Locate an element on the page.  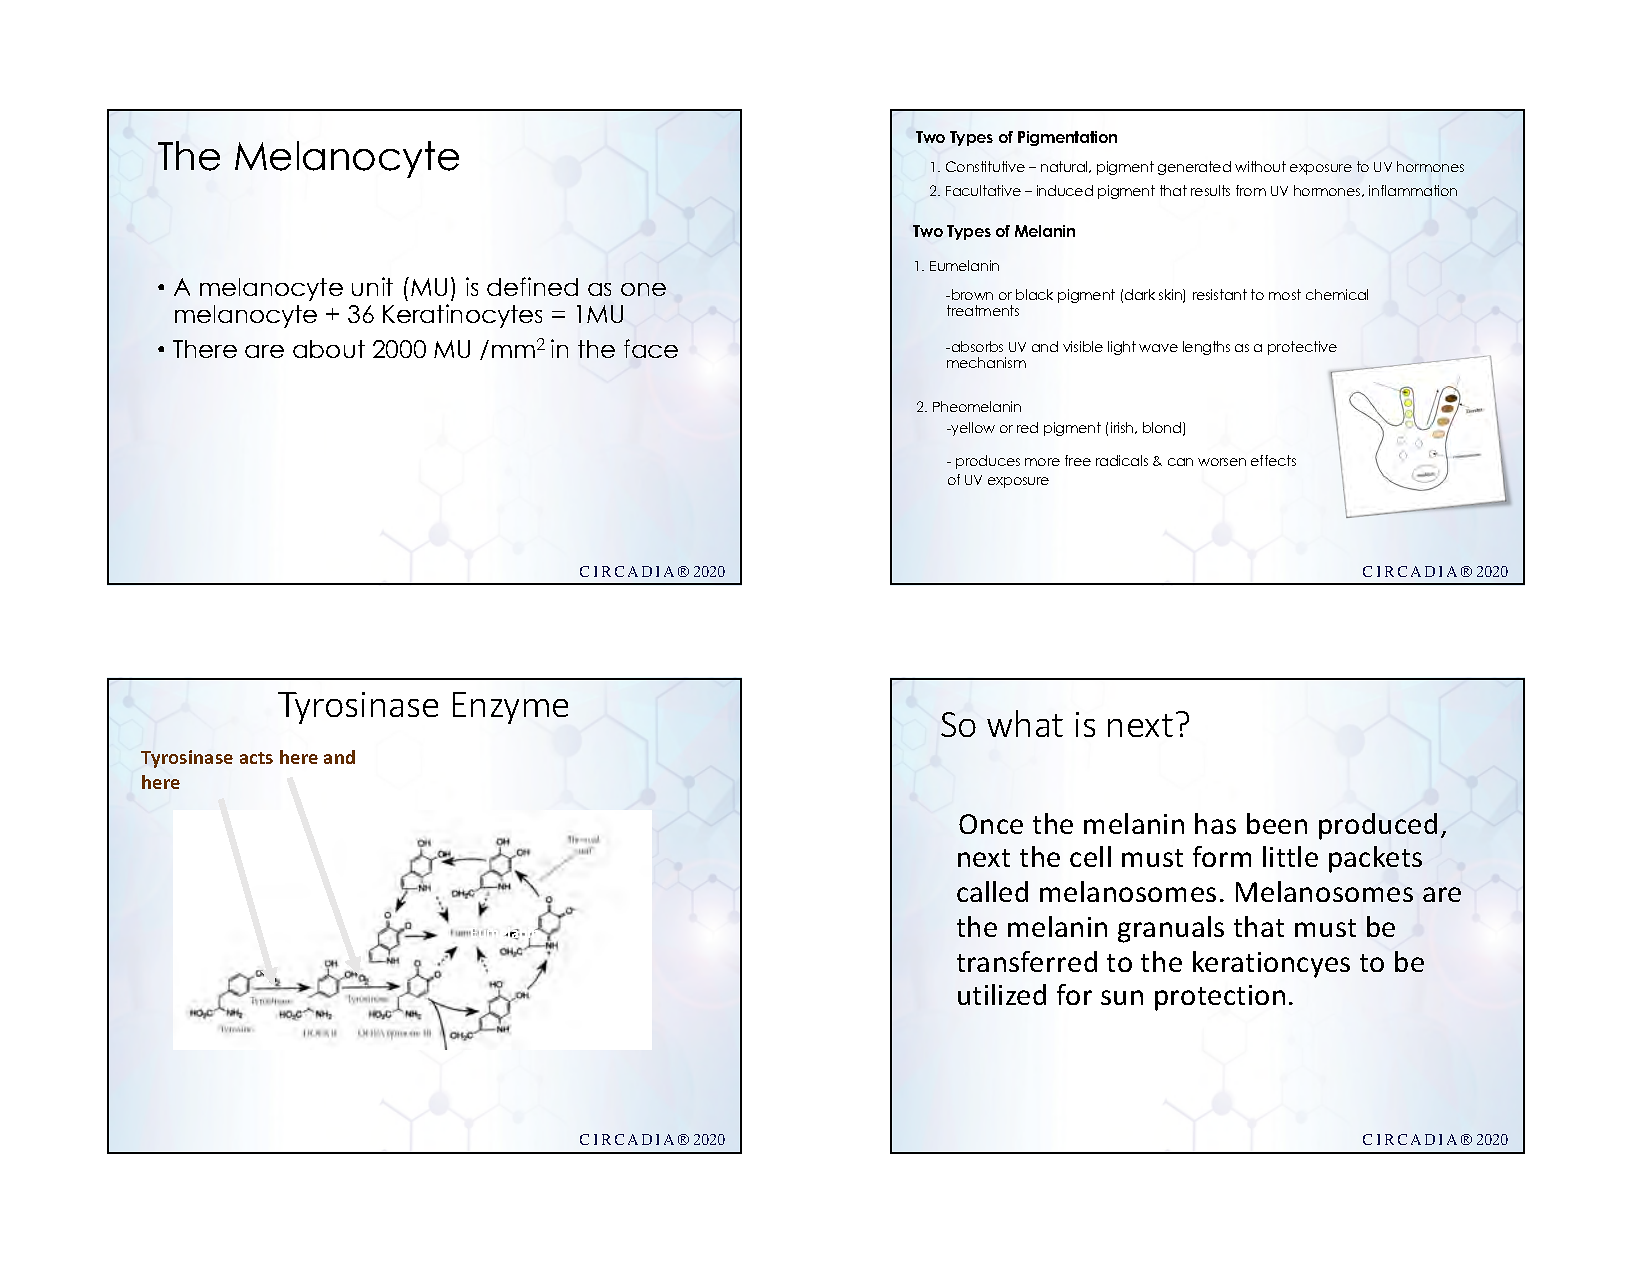
produces is located at coordinates (988, 462).
